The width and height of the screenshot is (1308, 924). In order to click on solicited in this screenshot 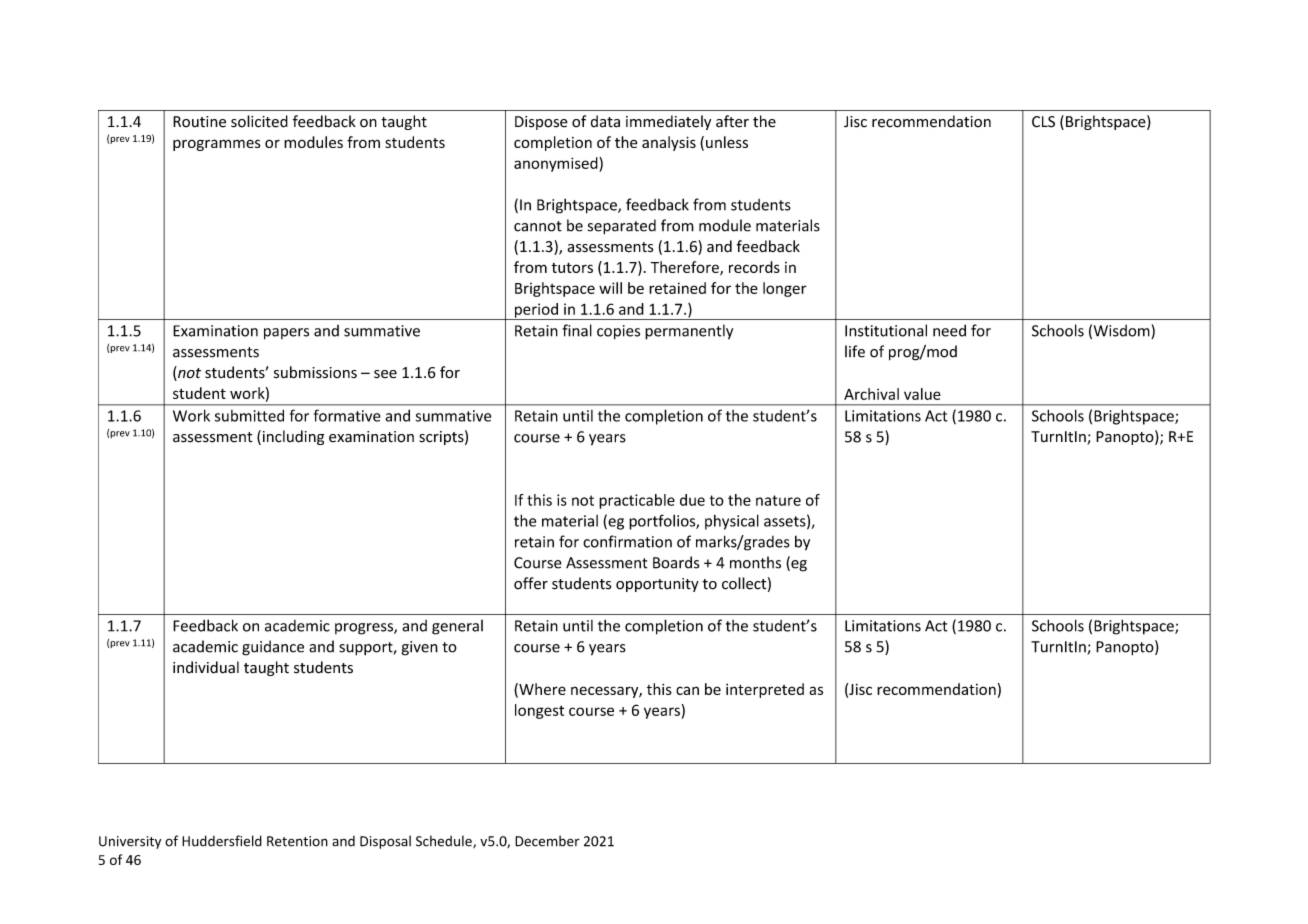, I will do `click(259, 121)`.
